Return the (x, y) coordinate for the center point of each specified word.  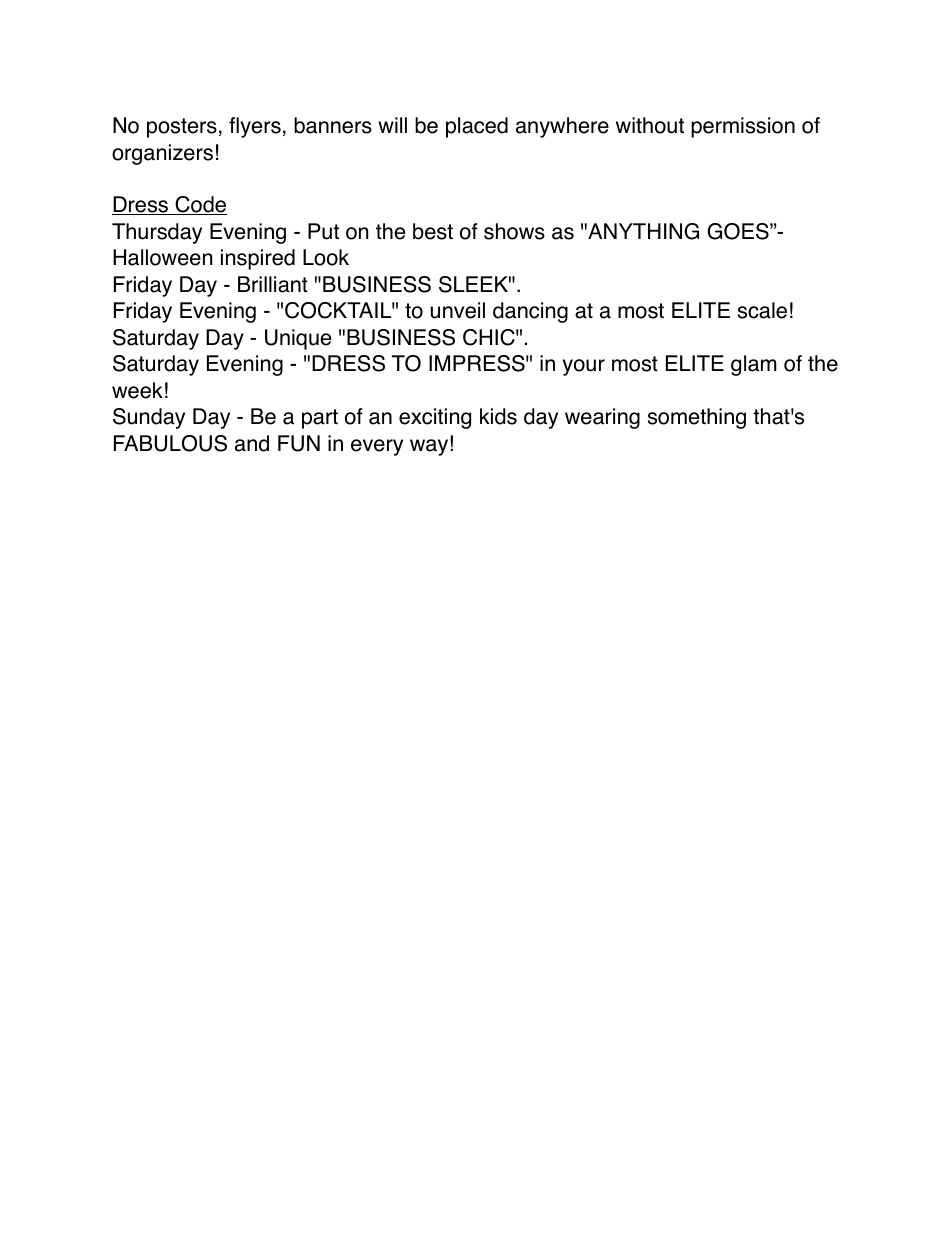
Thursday (157, 233)
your (583, 367)
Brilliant (273, 284)
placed (477, 127)
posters (182, 128)
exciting (435, 418)
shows (514, 231)
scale (762, 310)
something (697, 418)
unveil (458, 310)
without (650, 125)
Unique (298, 339)
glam (754, 365)
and (252, 443)
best (433, 231)
